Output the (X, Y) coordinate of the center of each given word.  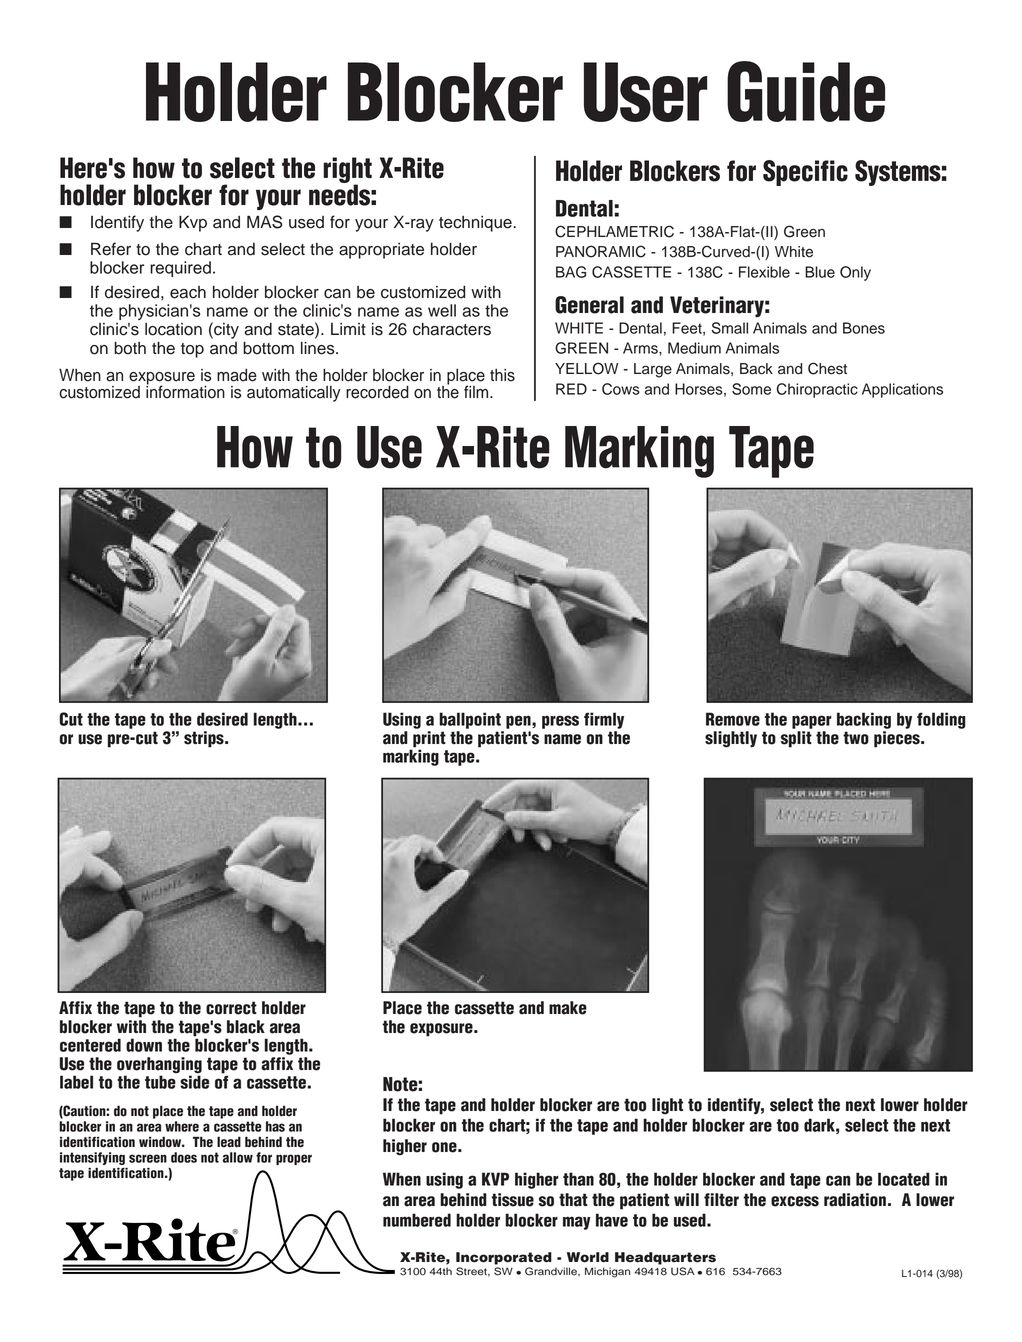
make (568, 1008)
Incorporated (504, 1258)
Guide (806, 91)
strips (205, 739)
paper (812, 722)
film (477, 391)
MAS (264, 222)
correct (231, 1008)
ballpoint (470, 720)
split (796, 739)
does (184, 1157)
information (185, 391)
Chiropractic (817, 390)
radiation (855, 1200)
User (645, 92)
